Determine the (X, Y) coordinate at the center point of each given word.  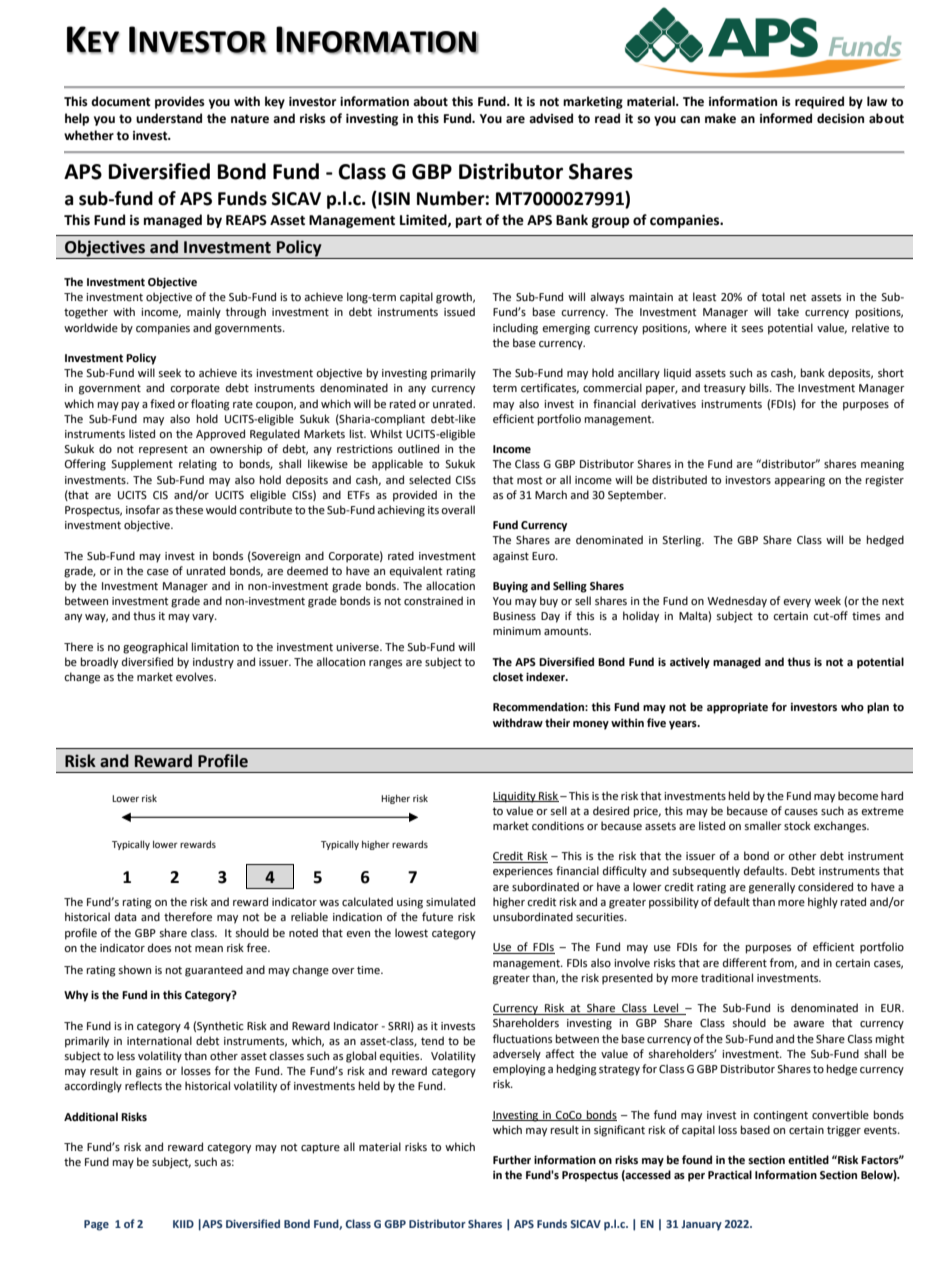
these (189, 510)
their (557, 723)
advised (551, 118)
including (515, 329)
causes (801, 812)
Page (96, 1225)
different (745, 963)
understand (169, 118)
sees (752, 329)
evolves (196, 677)
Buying (510, 587)
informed (786, 118)
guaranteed (214, 971)
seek (169, 373)
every (797, 603)
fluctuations (522, 1038)
